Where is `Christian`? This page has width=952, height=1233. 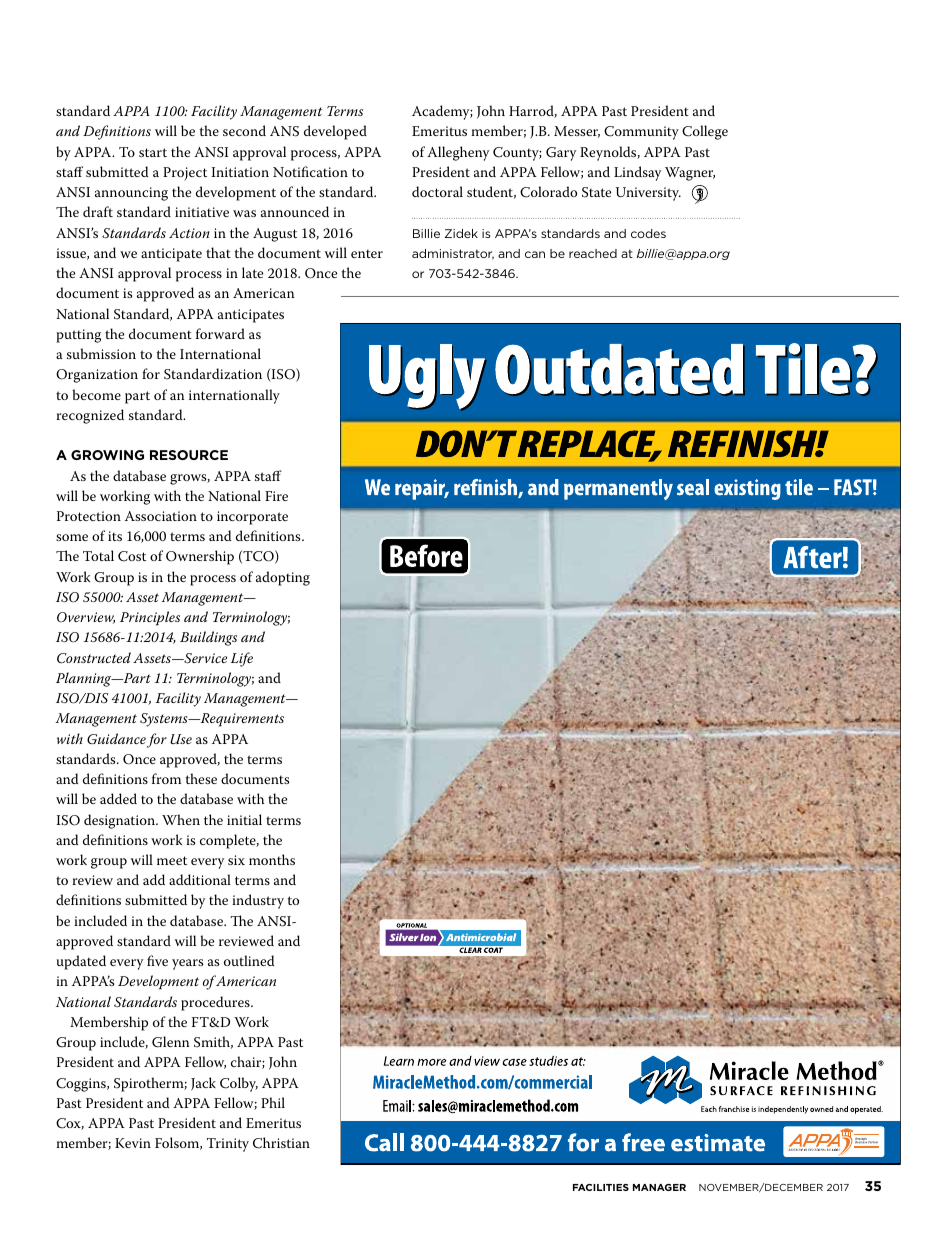
Christian is located at coordinates (281, 1143).
